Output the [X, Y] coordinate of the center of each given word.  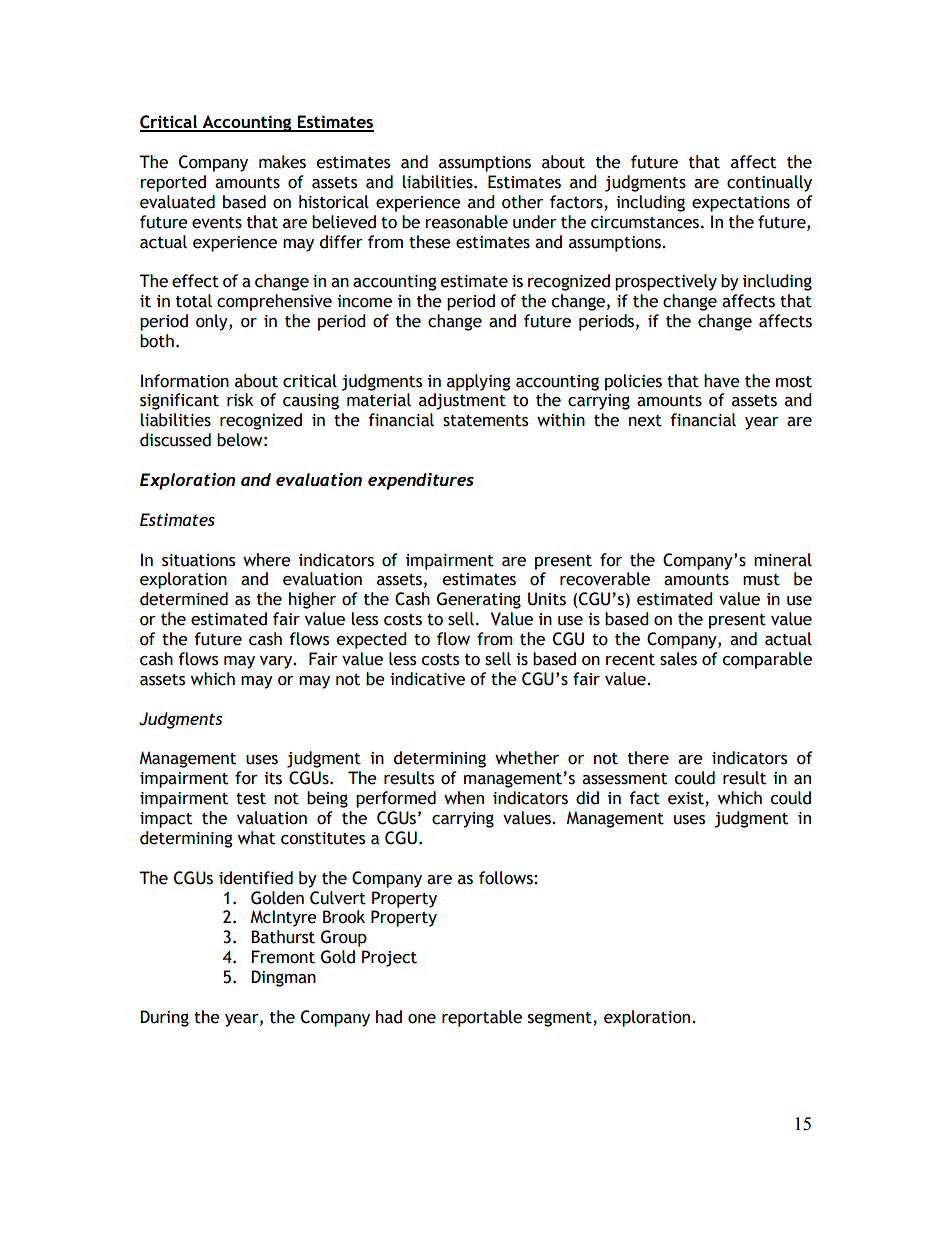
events [217, 223]
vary [277, 662]
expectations [741, 204]
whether [527, 758]
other [522, 202]
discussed [175, 440]
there [648, 758]
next [645, 421]
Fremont [283, 957]
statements [485, 421]
